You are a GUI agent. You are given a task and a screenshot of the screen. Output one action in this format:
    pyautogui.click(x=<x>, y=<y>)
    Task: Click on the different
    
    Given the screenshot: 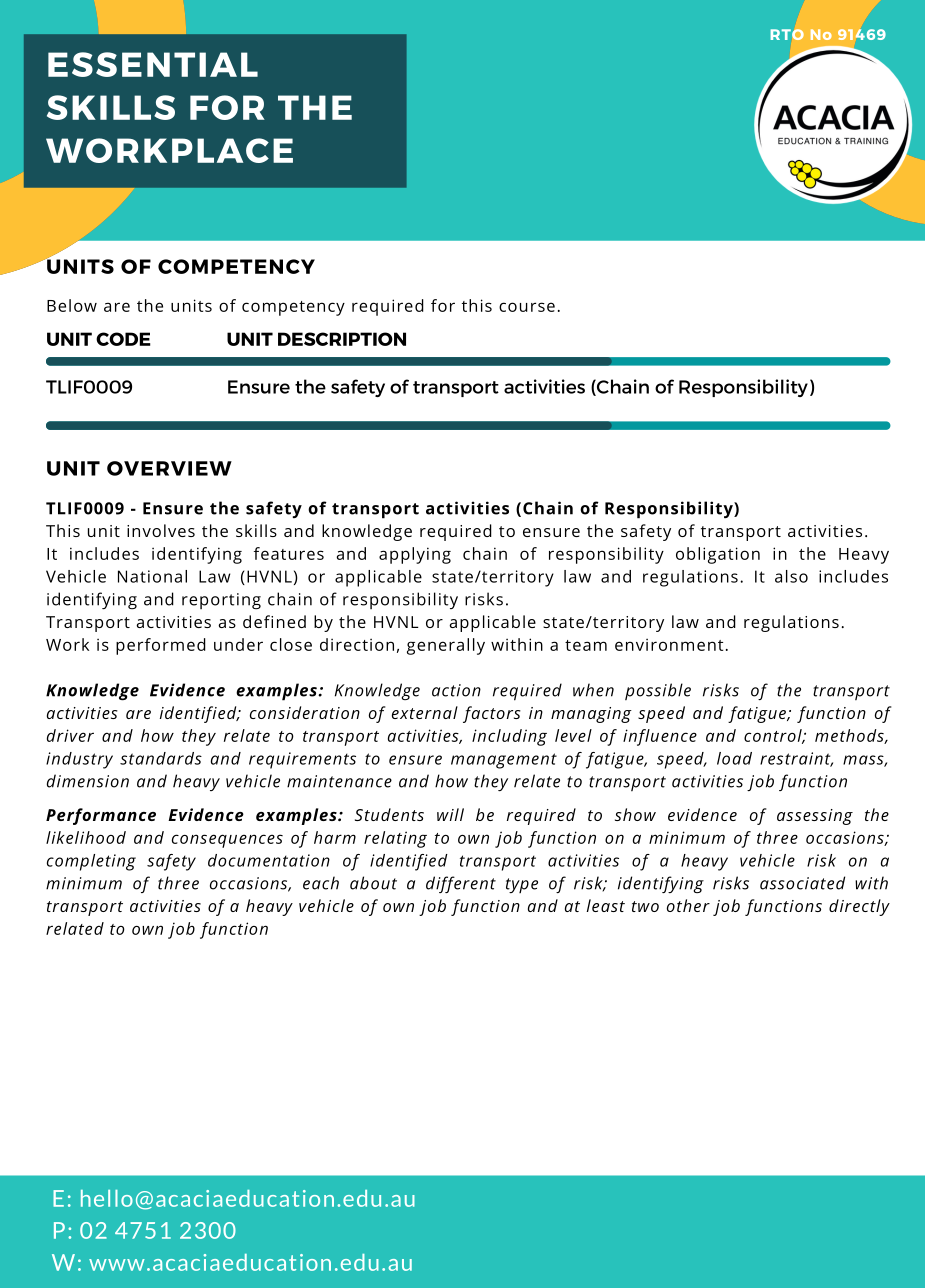 What is the action you would take?
    pyautogui.click(x=461, y=884)
